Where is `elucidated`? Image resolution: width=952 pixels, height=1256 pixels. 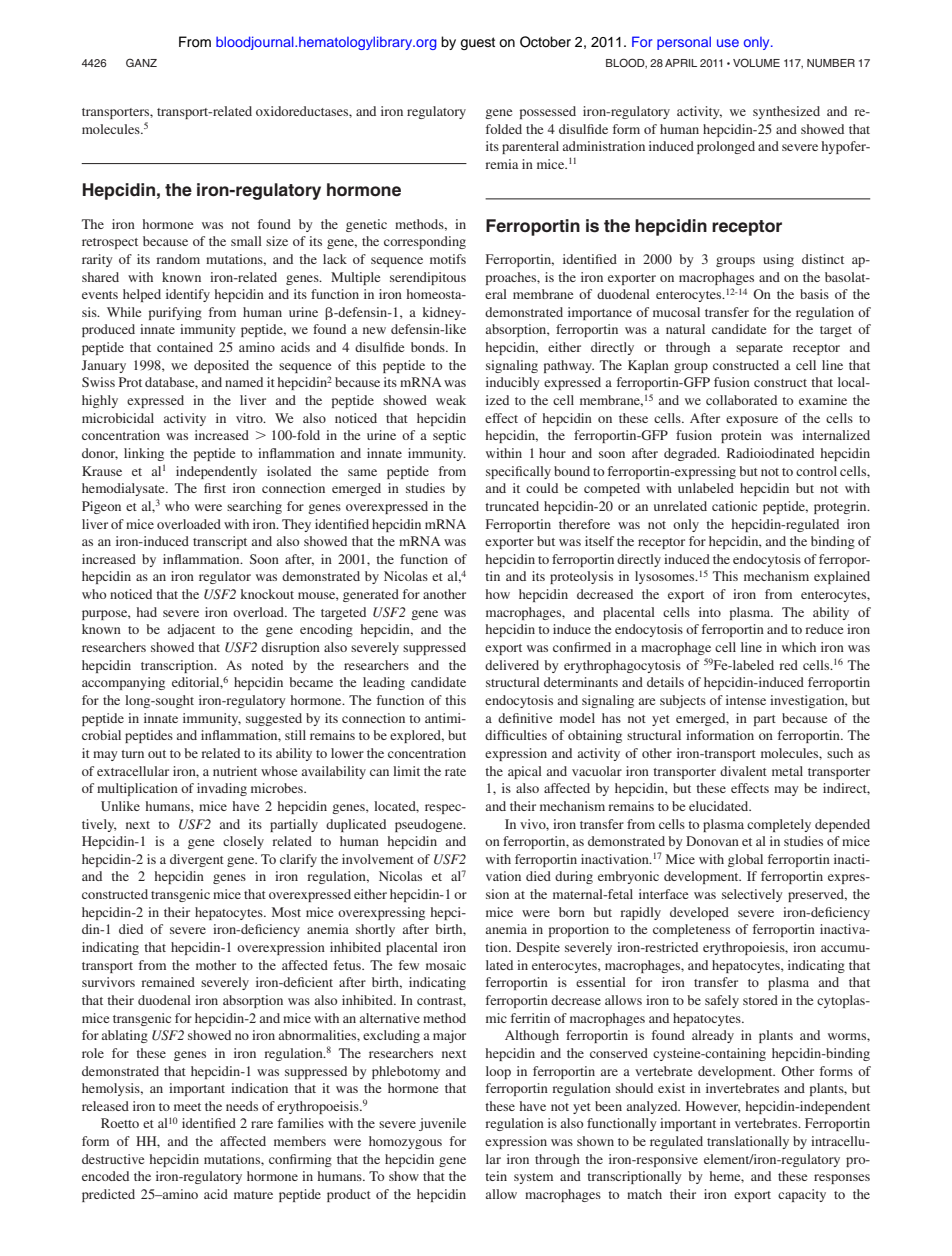 elucidated is located at coordinates (720, 806).
